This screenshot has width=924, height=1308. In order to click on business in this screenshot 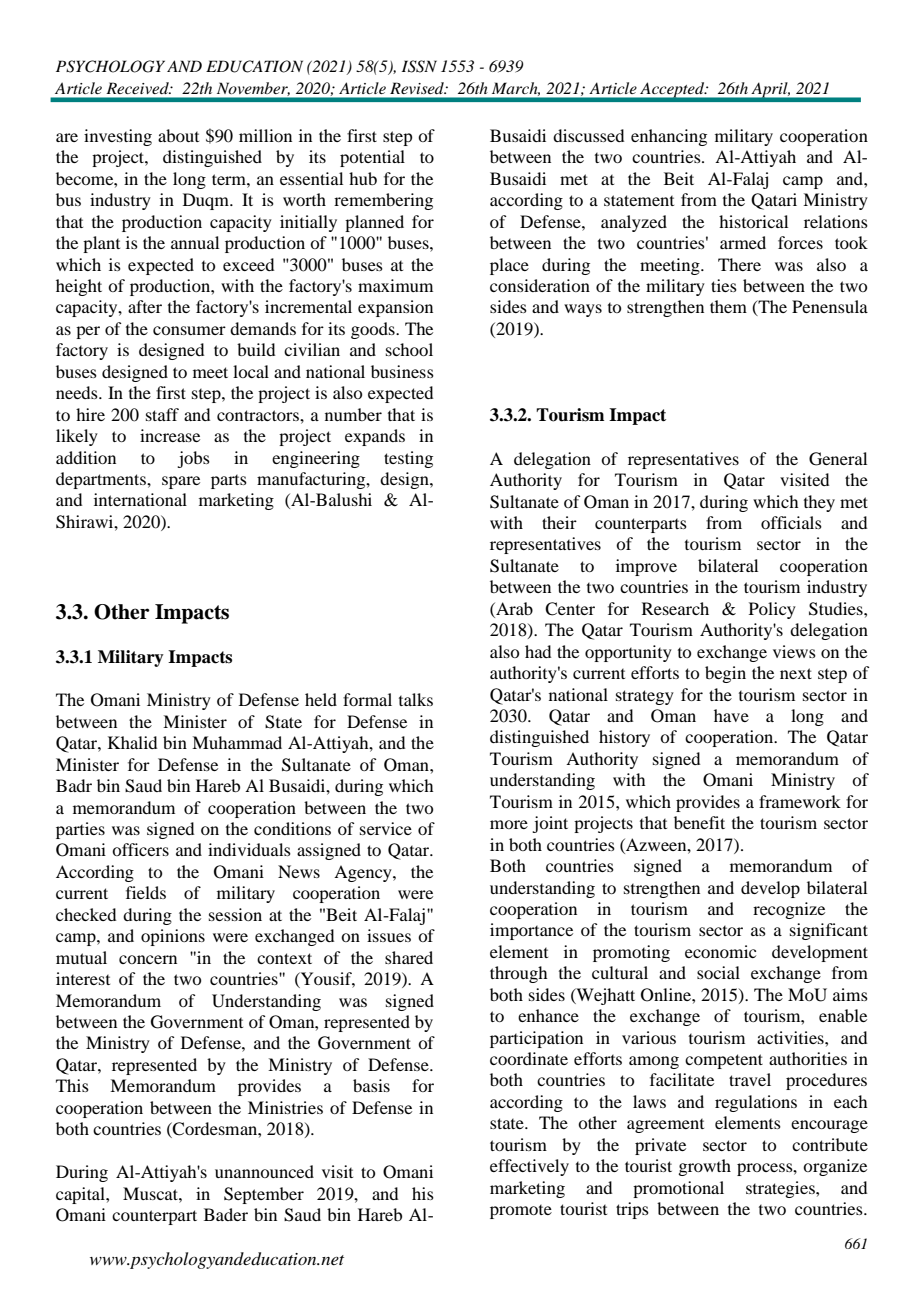, I will do `click(402, 371)`.
